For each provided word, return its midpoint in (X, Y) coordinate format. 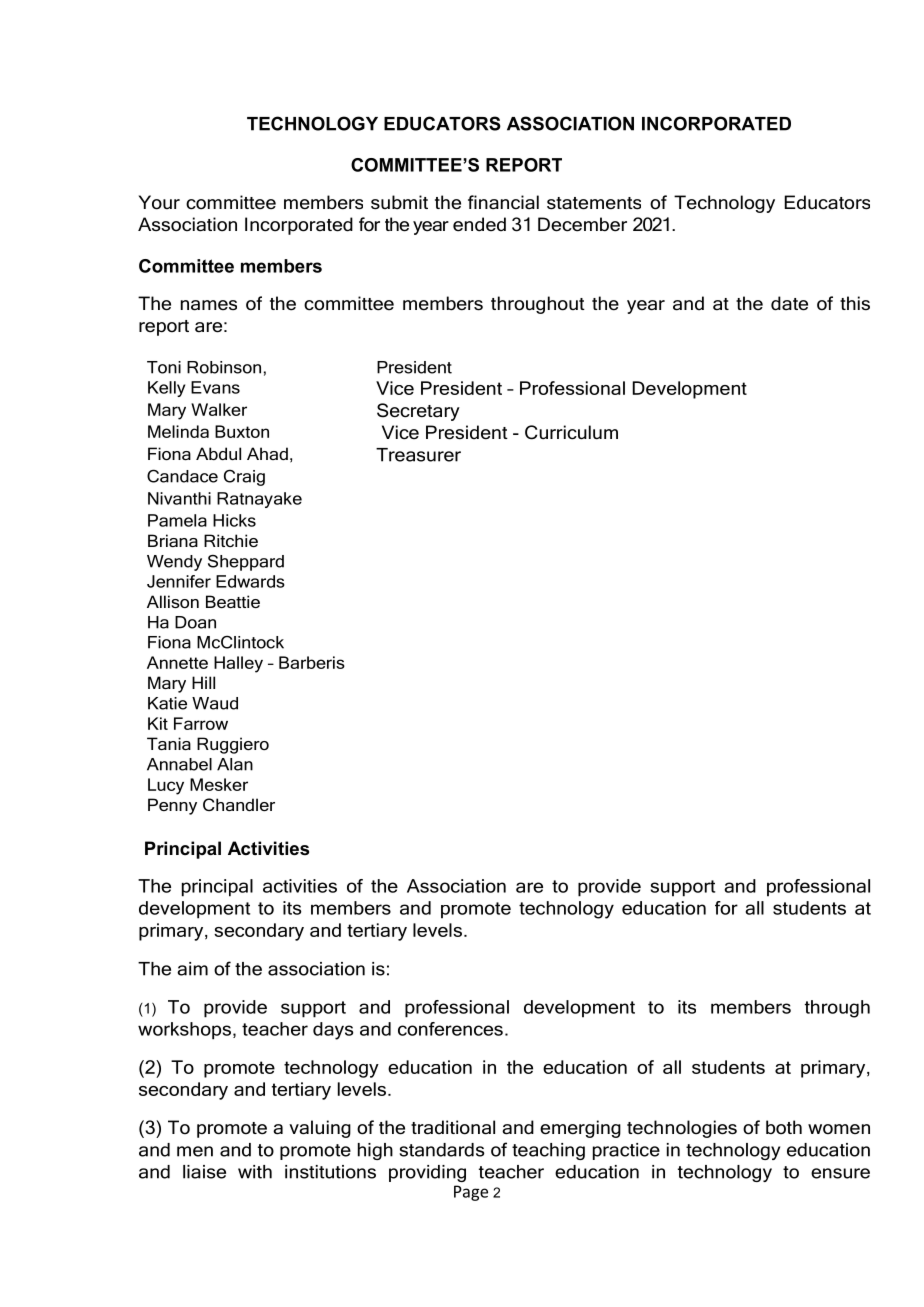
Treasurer (418, 455)
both (784, 1127)
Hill (203, 682)
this (855, 303)
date (789, 303)
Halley (238, 664)
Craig (244, 477)
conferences (450, 1029)
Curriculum (571, 432)
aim (192, 969)
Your (159, 202)
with (255, 1172)
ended (479, 224)
